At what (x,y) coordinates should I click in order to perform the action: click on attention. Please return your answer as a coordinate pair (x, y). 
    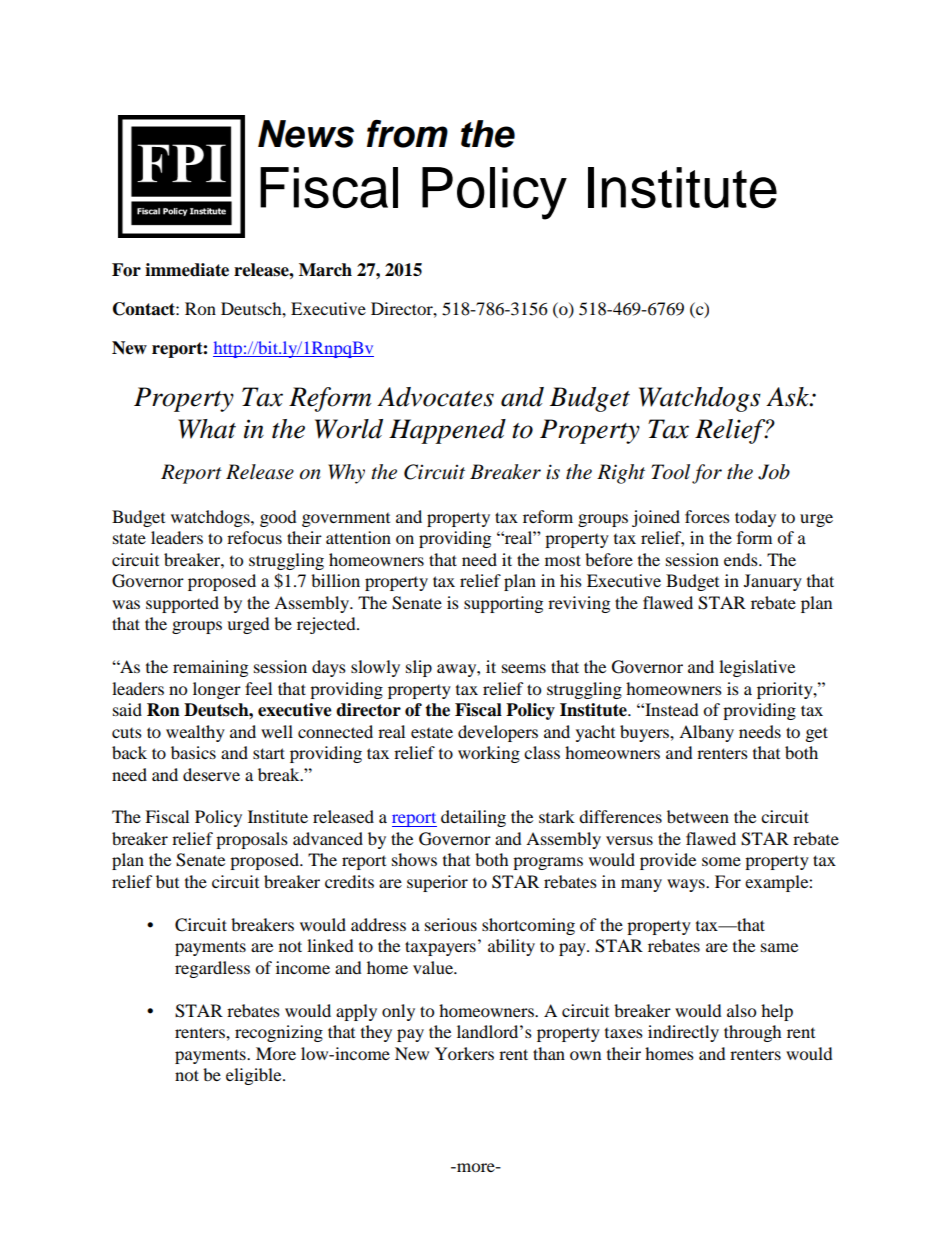
    Looking at the image, I should click on (358, 537).
